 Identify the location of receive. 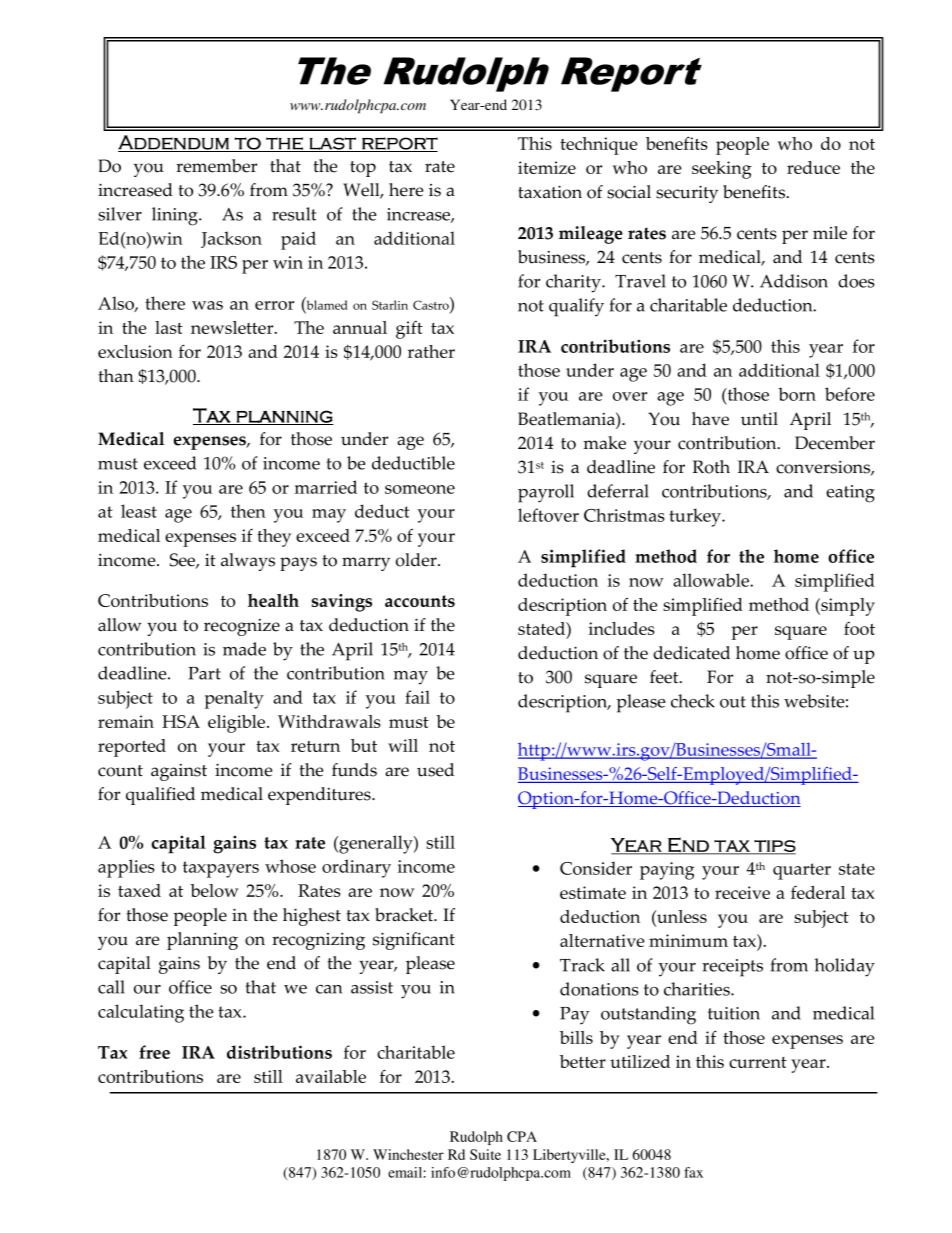
(742, 892).
